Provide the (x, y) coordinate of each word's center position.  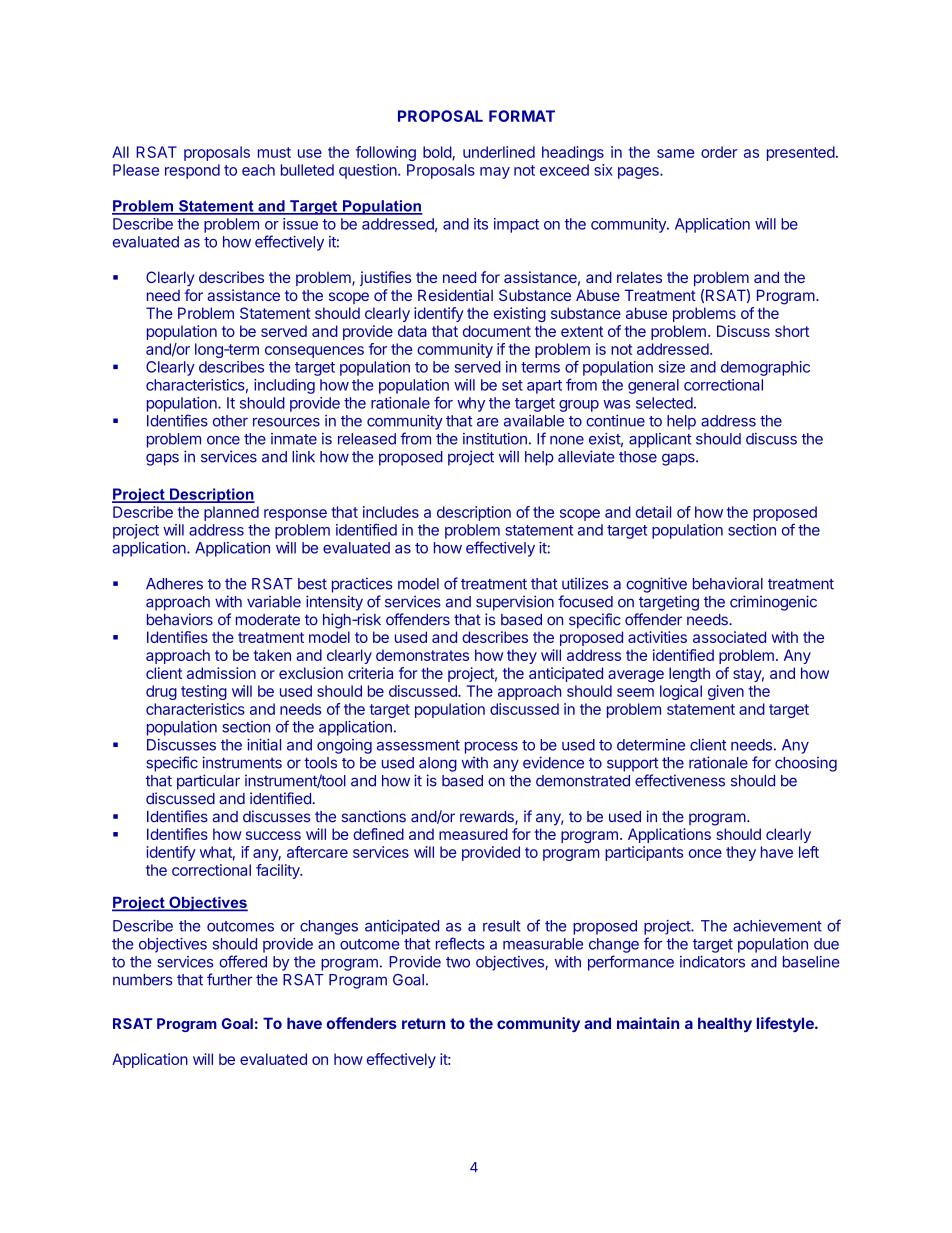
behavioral (728, 583)
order (719, 152)
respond (192, 171)
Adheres (174, 584)
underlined (499, 152)
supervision (515, 603)
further (229, 979)
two (458, 962)
